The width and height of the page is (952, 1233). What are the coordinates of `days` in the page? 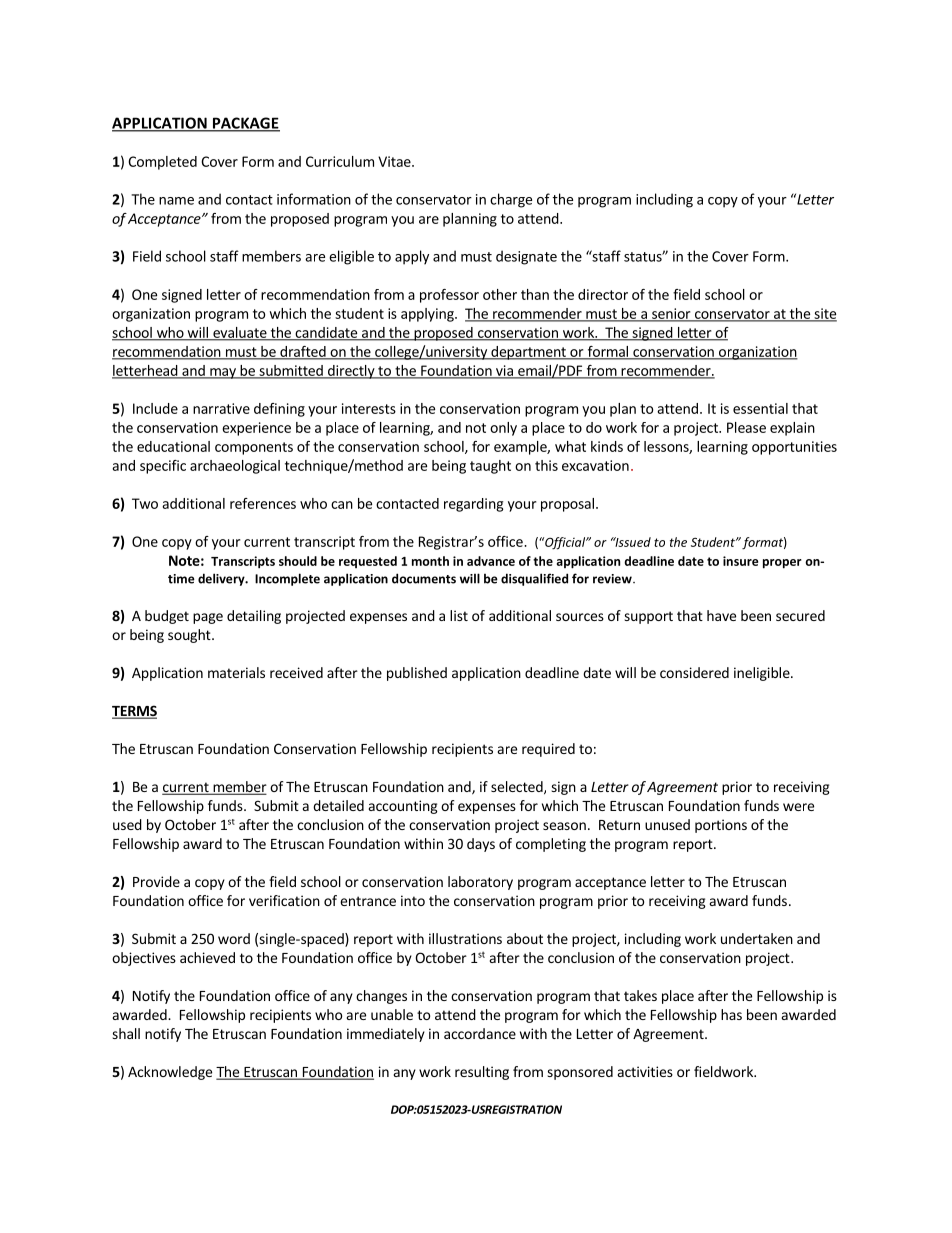 It's located at (481, 845).
